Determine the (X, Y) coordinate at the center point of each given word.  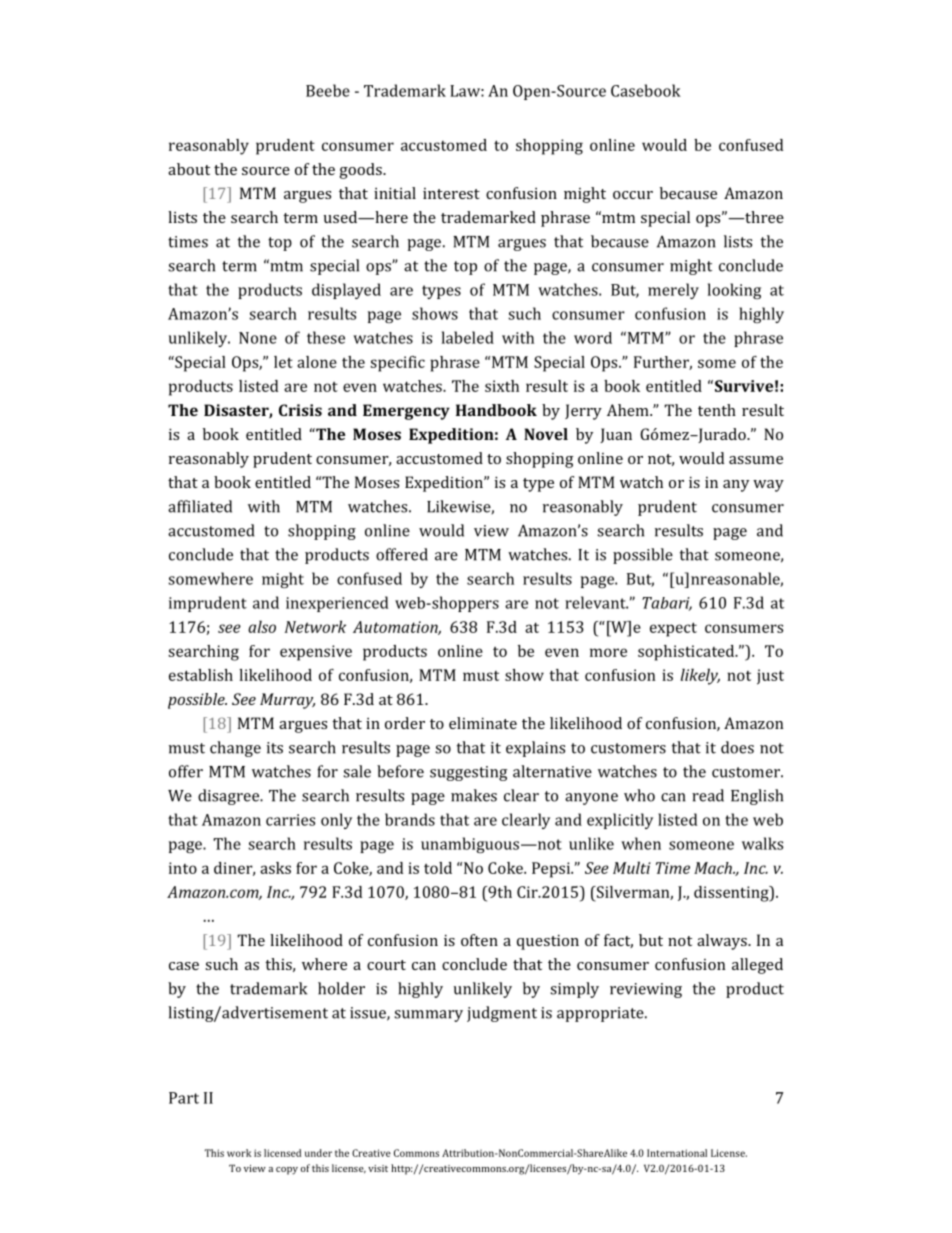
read (708, 795)
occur (633, 195)
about (189, 169)
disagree (230, 797)
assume (756, 460)
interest (451, 193)
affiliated (200, 506)
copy (287, 1171)
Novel (546, 434)
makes (474, 795)
